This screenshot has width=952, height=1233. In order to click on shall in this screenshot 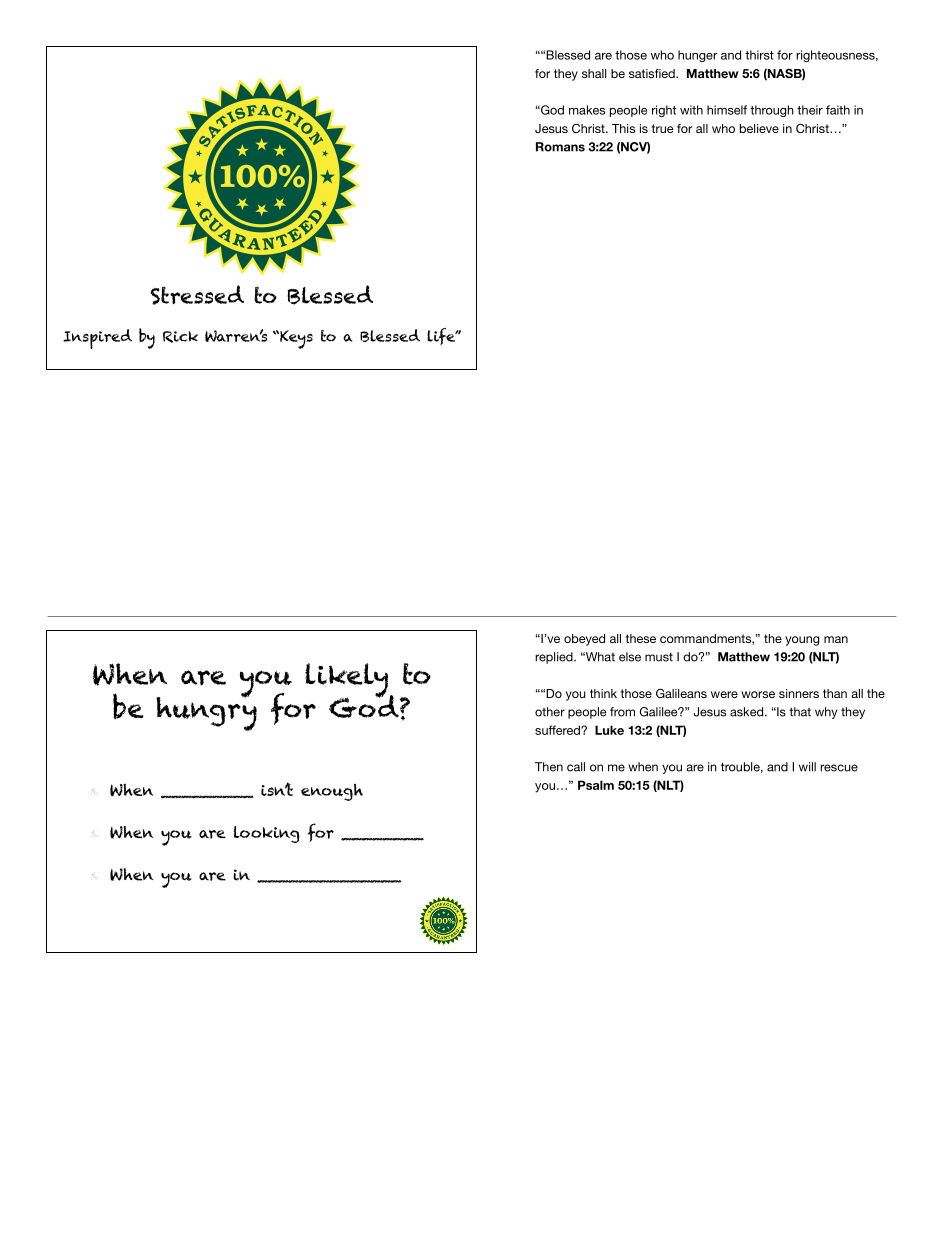, I will do `click(594, 73)`.
